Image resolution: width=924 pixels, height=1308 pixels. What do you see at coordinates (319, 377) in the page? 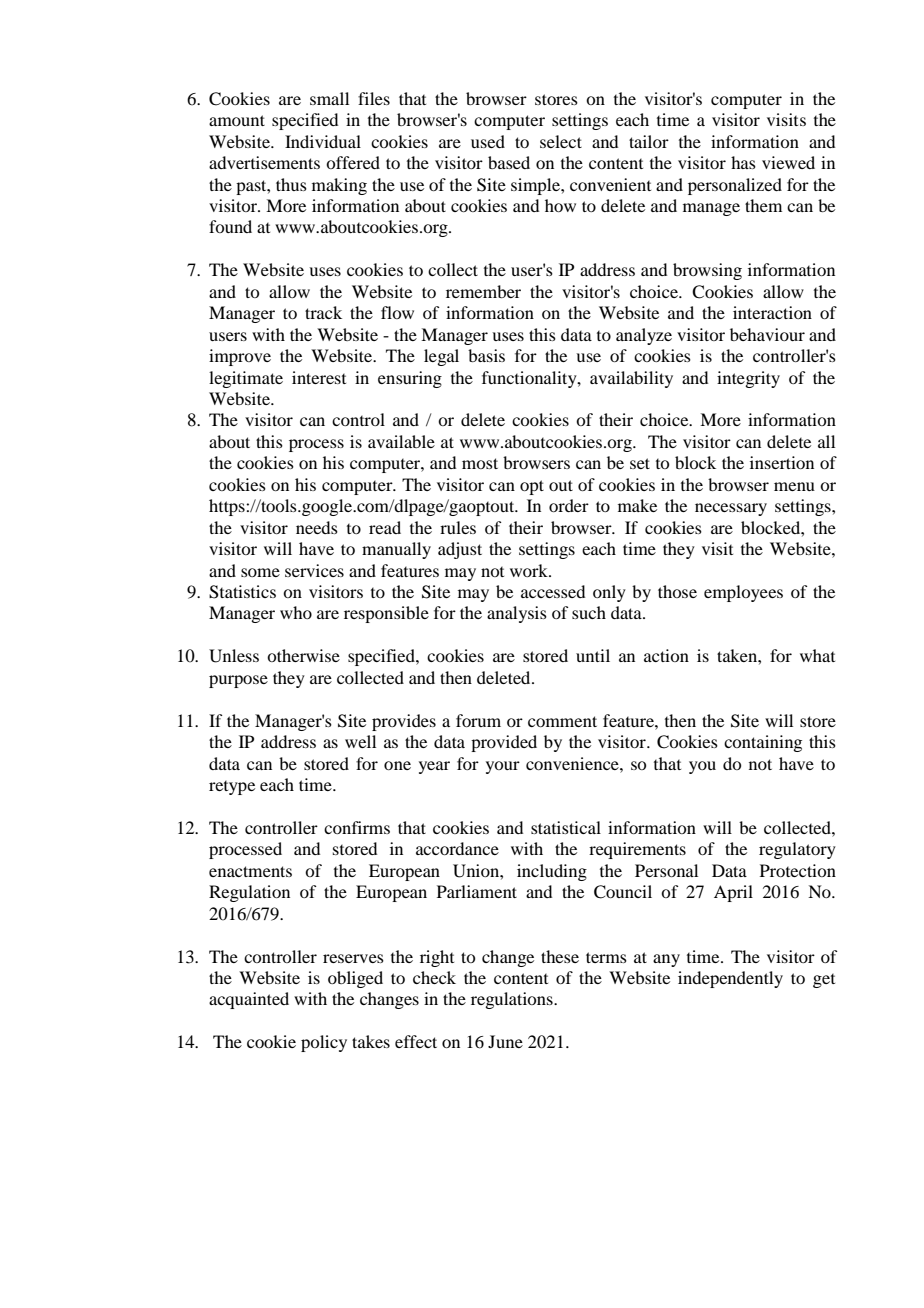
I see `interest` at bounding box center [319, 377].
